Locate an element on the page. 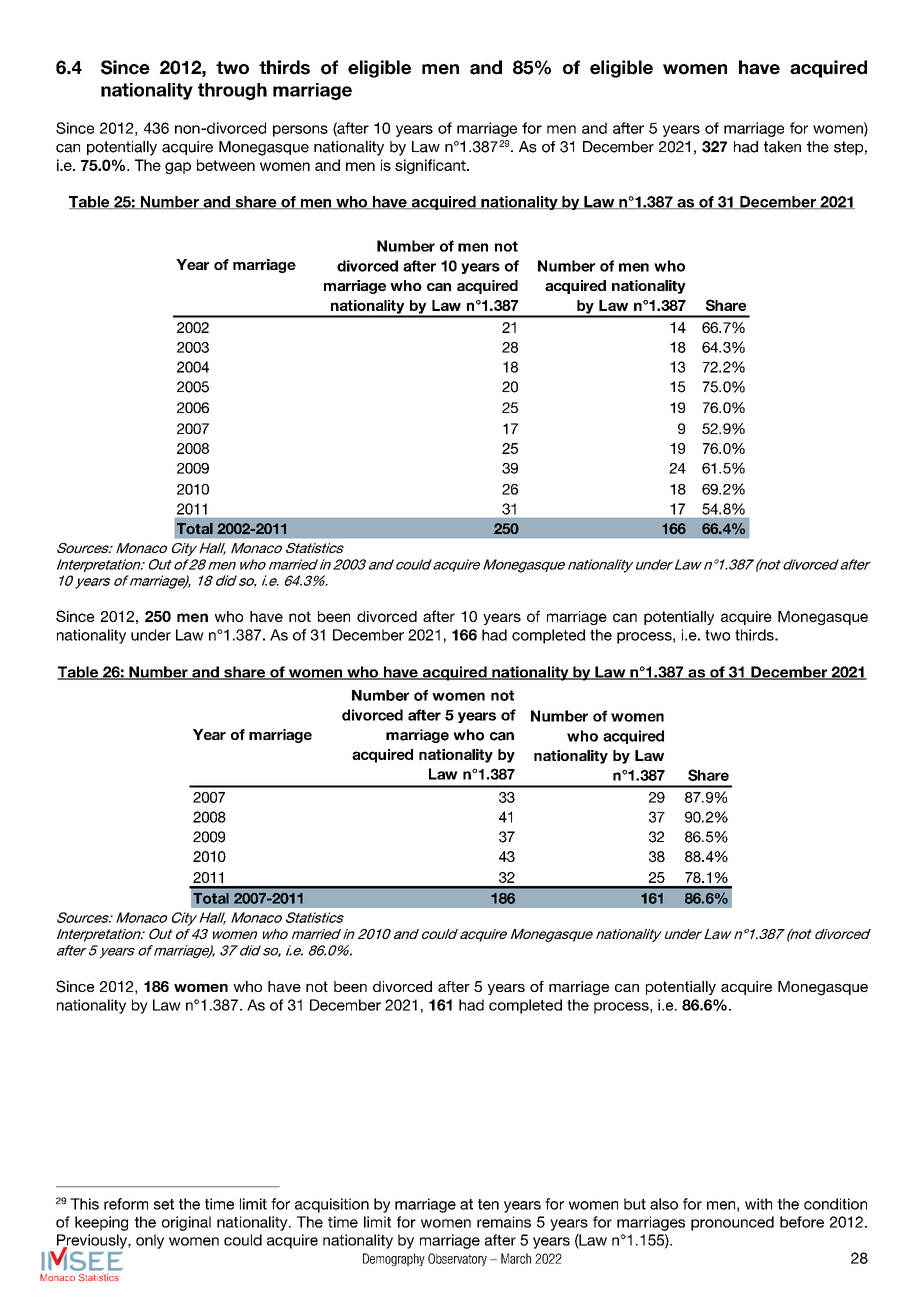 This page has width=924, height=1308. taken is located at coordinates (782, 147).
